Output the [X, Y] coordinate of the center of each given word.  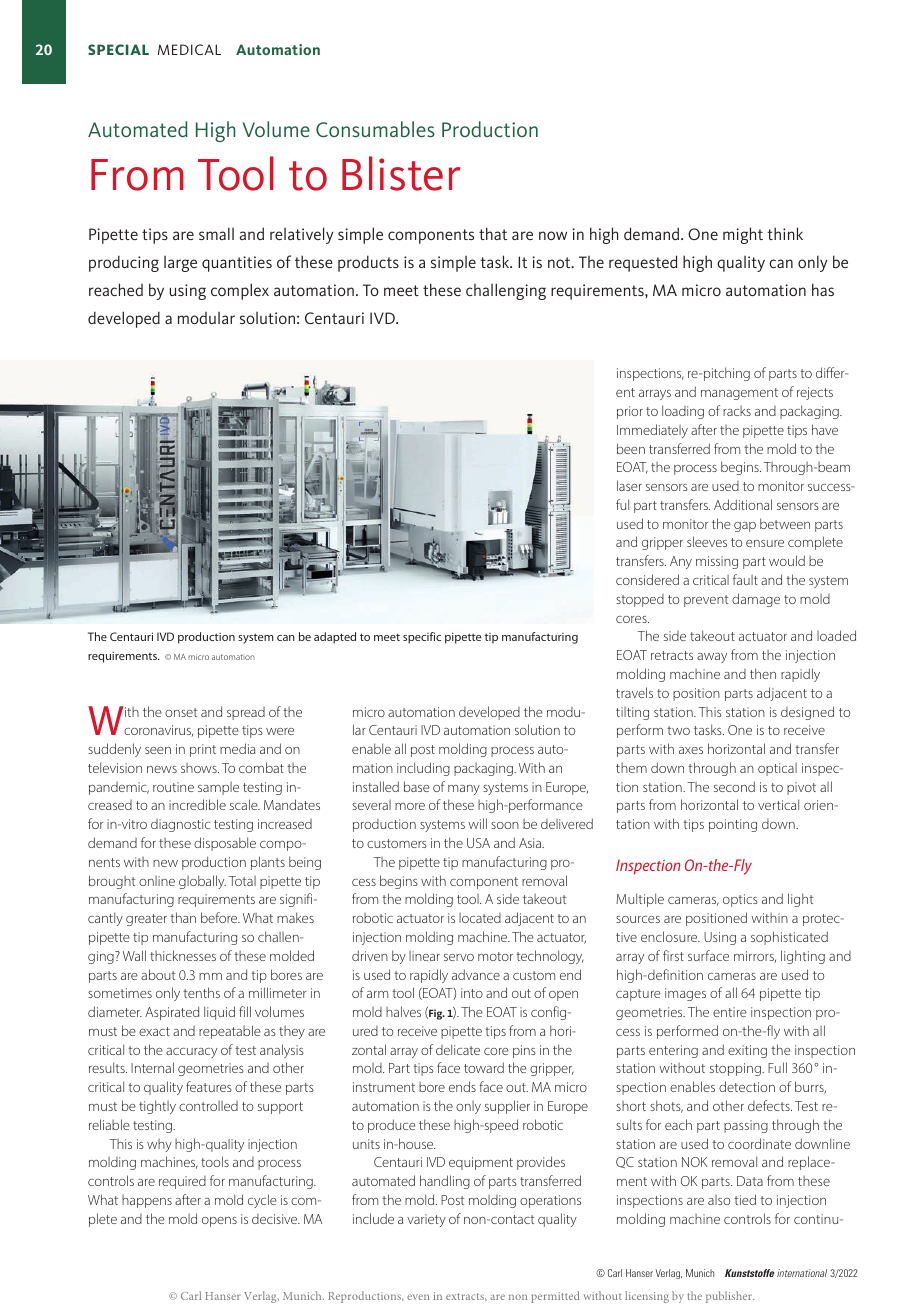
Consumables [375, 129]
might [743, 235]
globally [202, 882]
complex [240, 291]
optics [740, 900]
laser [629, 485]
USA [478, 843]
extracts [466, 1297]
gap [745, 527]
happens [147, 1201]
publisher [730, 1297]
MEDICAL [189, 49]
